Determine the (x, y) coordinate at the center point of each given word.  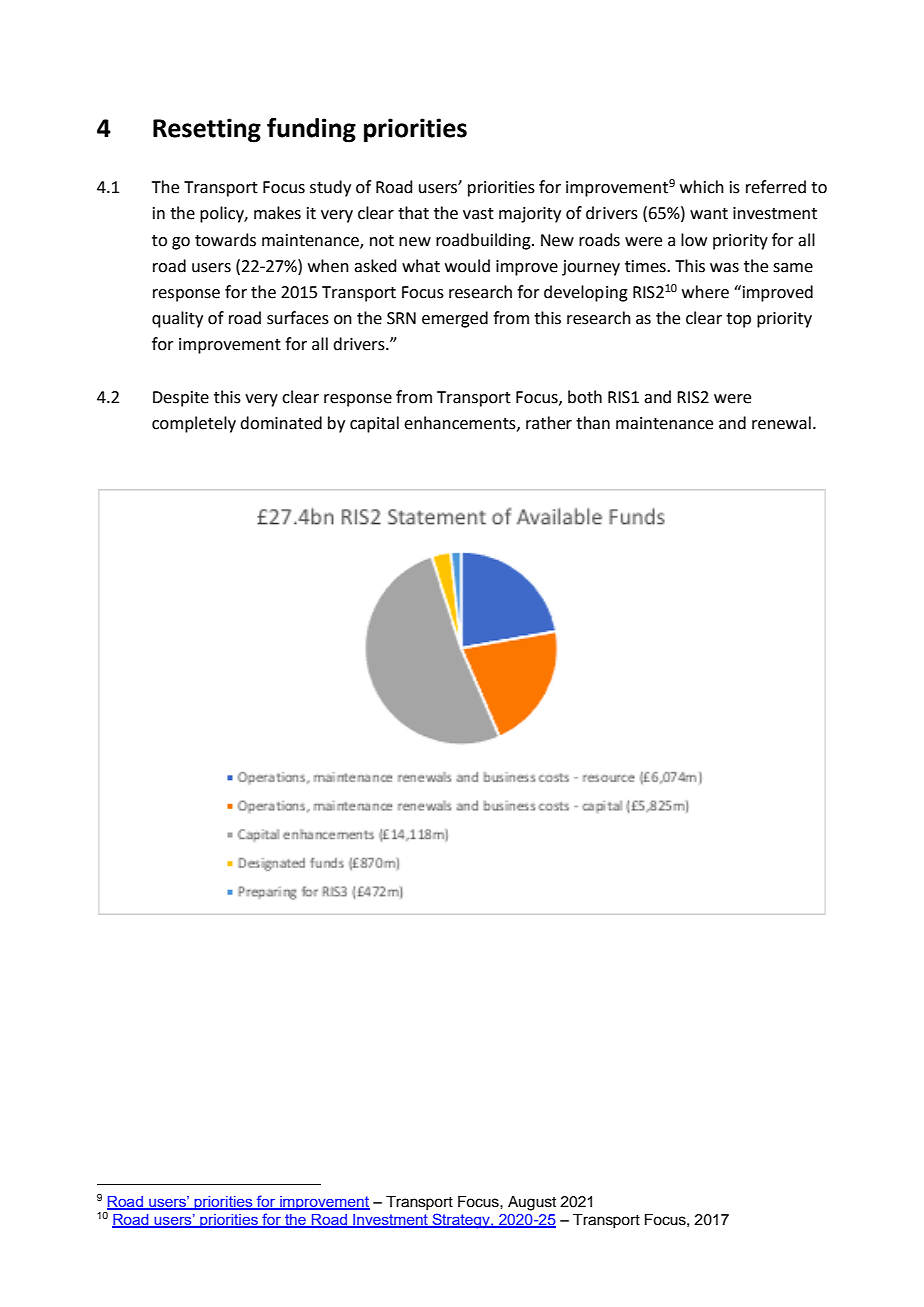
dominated (281, 423)
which (702, 187)
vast (478, 214)
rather (549, 423)
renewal (781, 423)
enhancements (461, 423)
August (532, 1203)
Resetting (207, 130)
